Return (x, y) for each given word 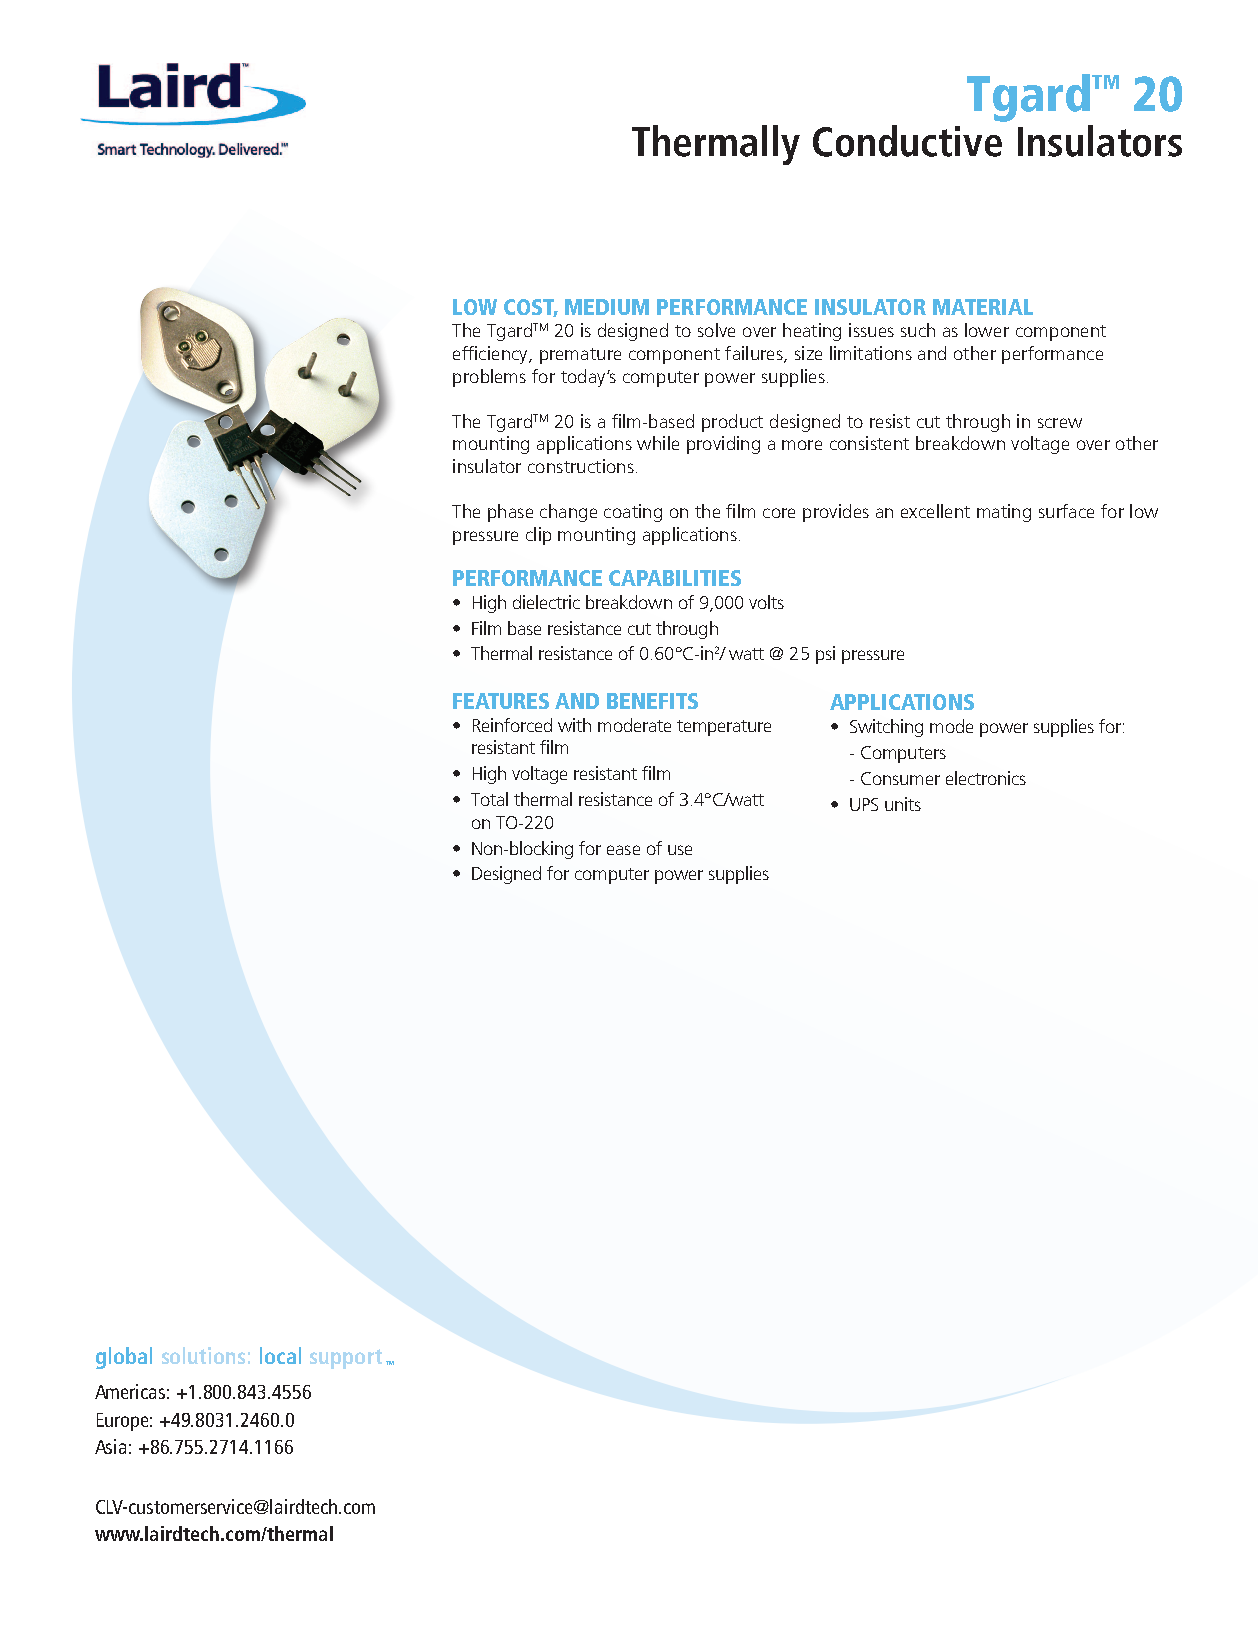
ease (623, 850)
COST (531, 308)
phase (510, 513)
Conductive (907, 141)
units (903, 804)
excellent (935, 511)
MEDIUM (607, 307)
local (280, 1355)
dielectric (546, 602)
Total (489, 799)
